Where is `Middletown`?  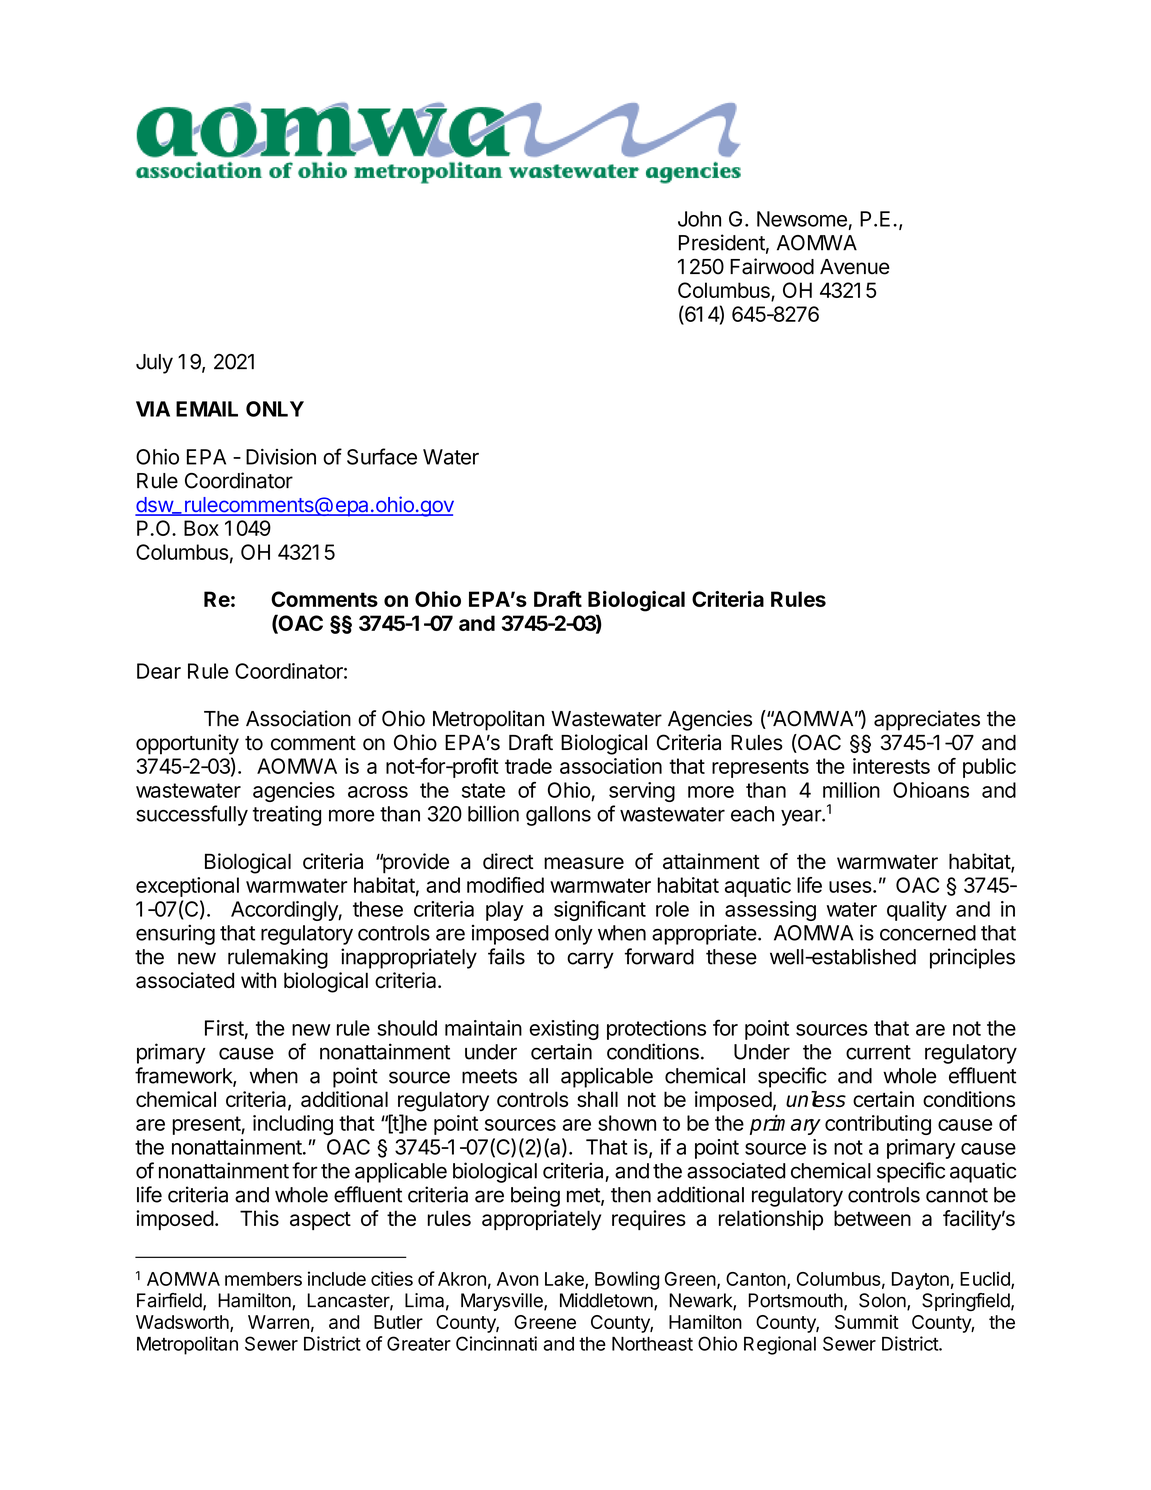
Middletown is located at coordinates (607, 1301).
